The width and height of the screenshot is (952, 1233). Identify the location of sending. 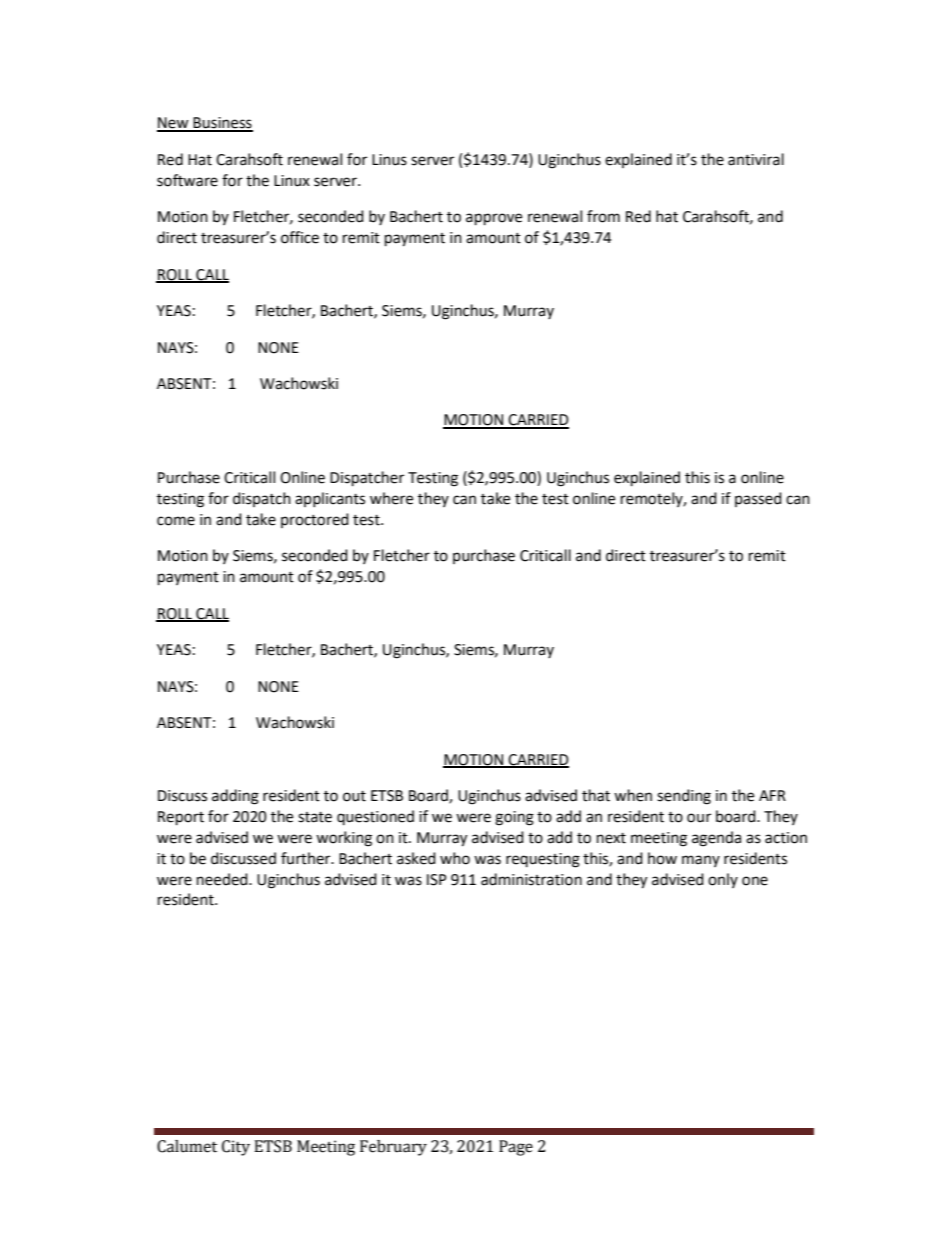
(684, 797).
